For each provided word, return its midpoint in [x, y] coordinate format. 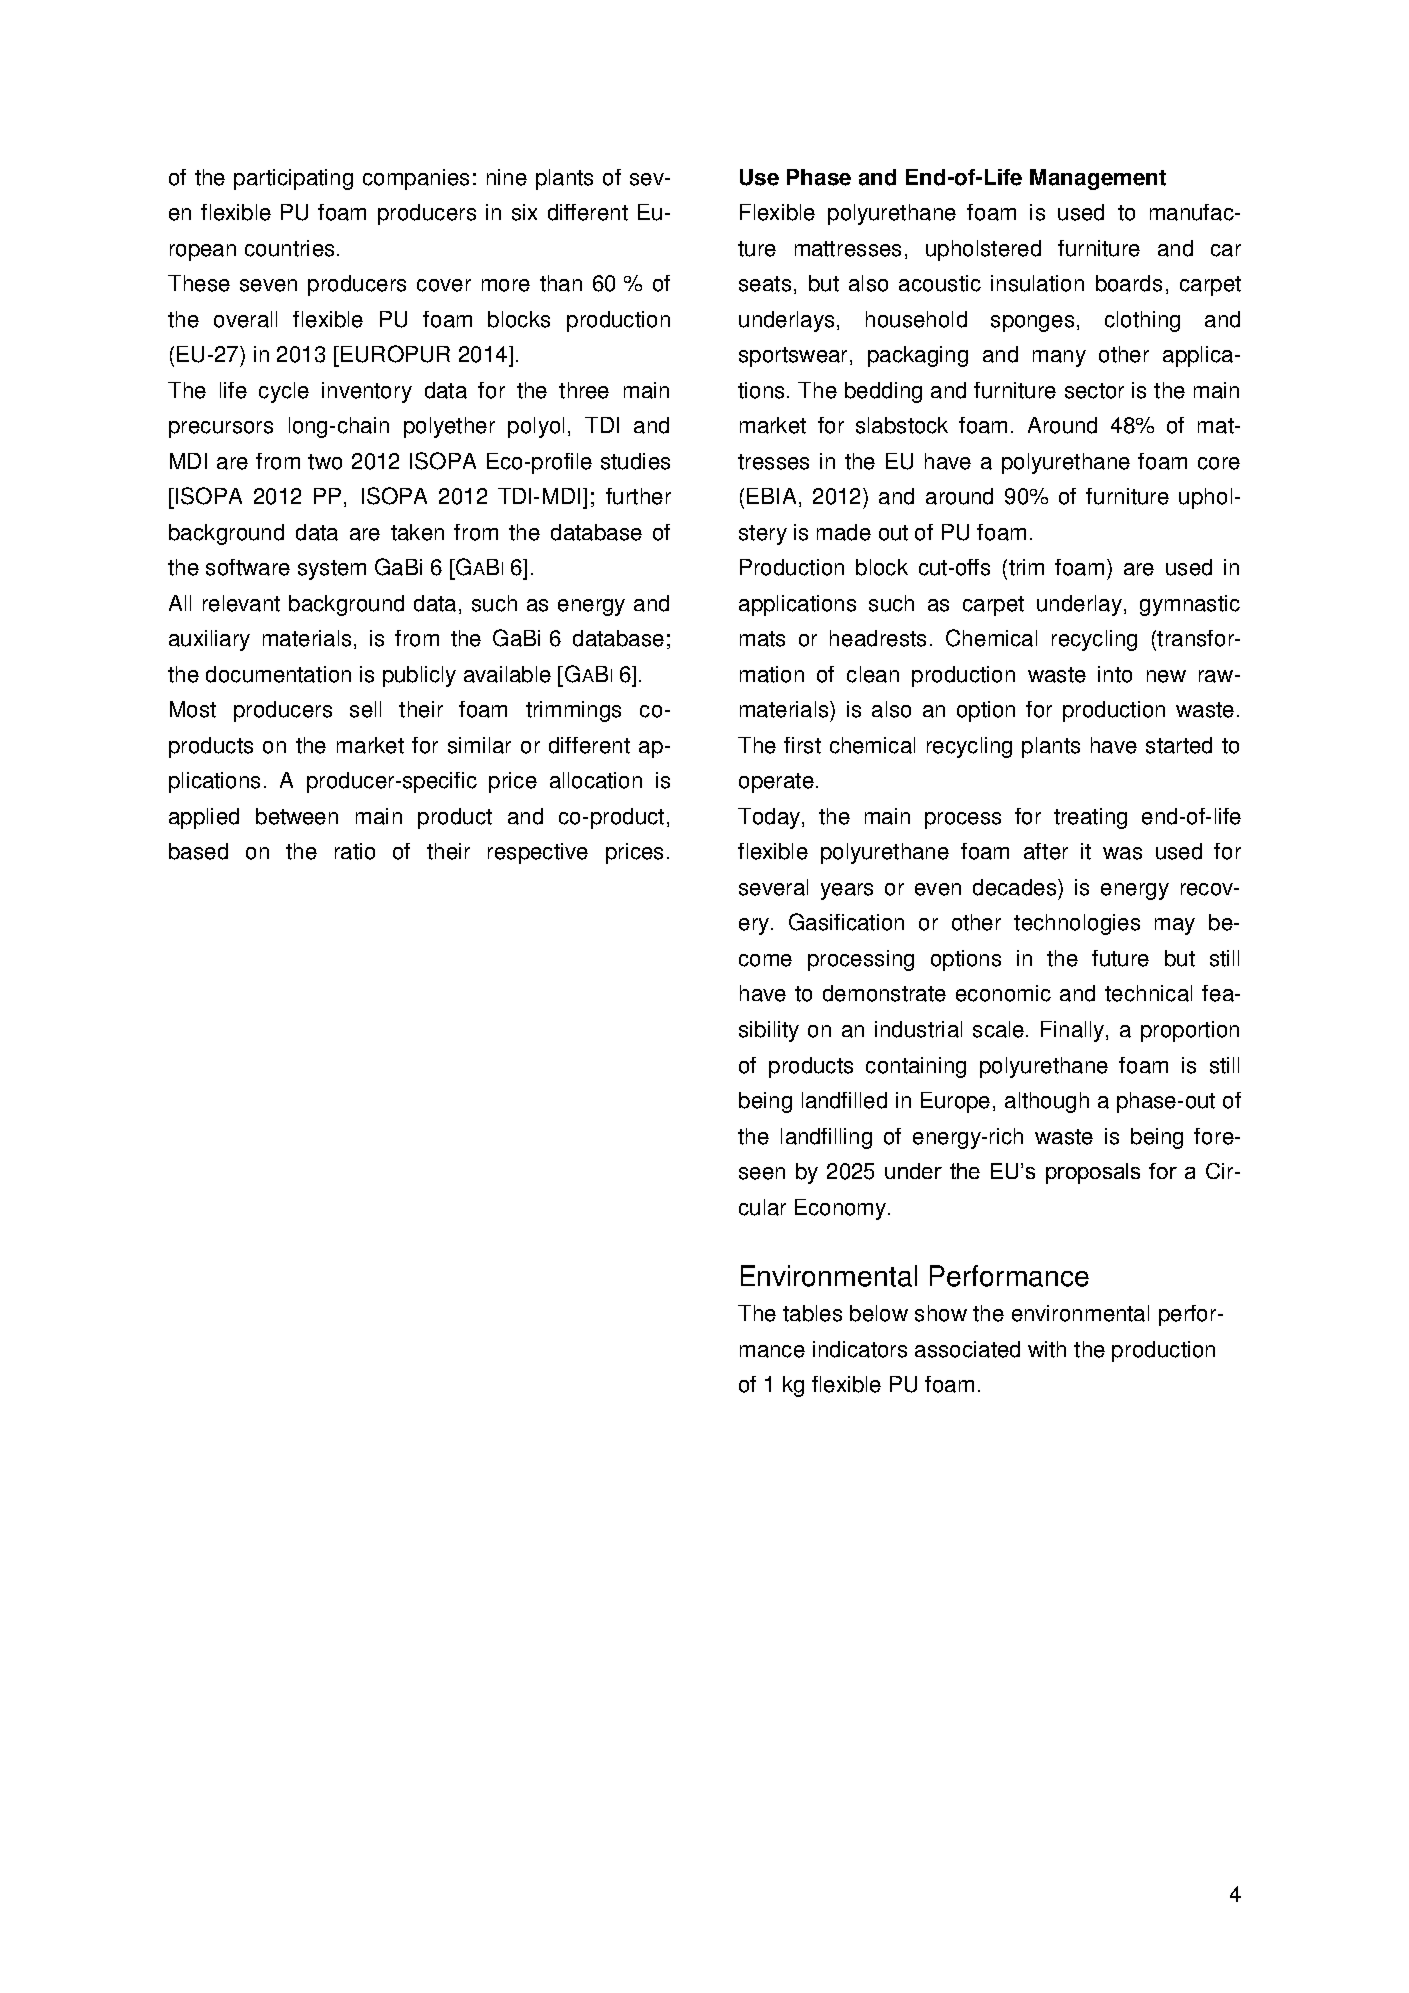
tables [812, 1313]
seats [765, 284]
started [1179, 745]
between [297, 816]
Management [1098, 179]
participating [293, 179]
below [879, 1313]
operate [776, 783]
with [1047, 1349]
